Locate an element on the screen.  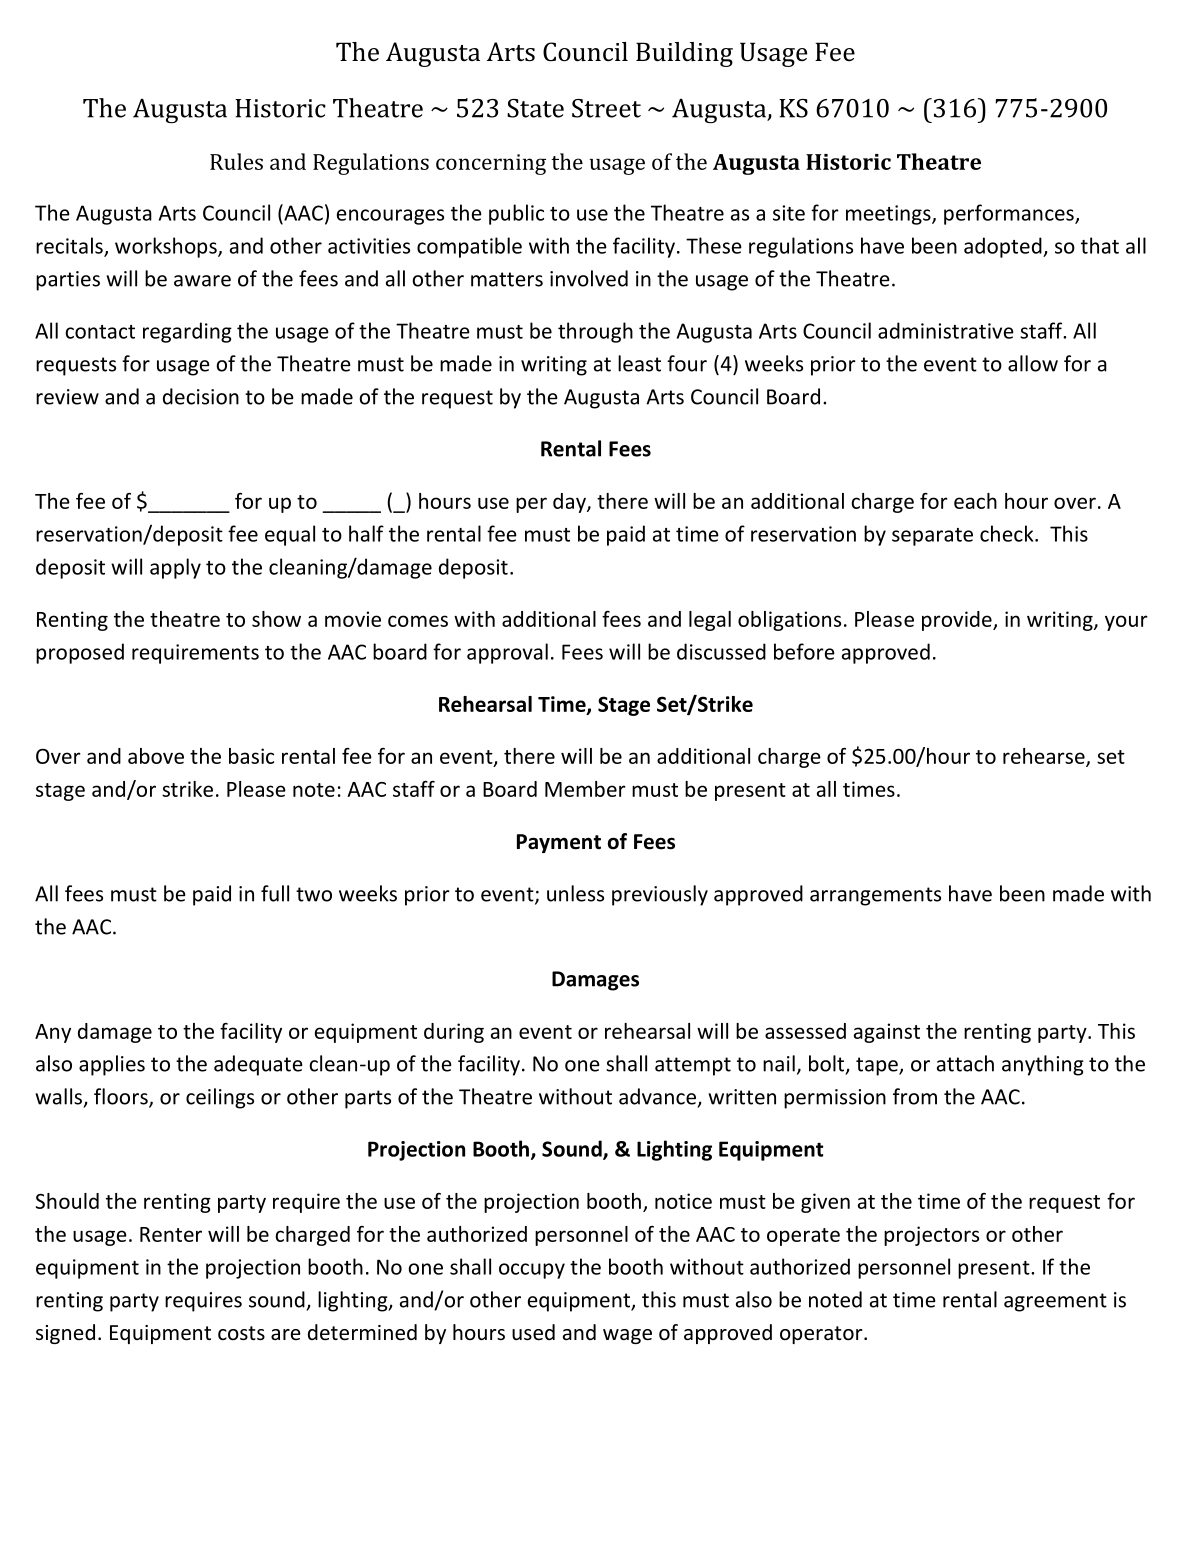
each is located at coordinates (975, 501).
